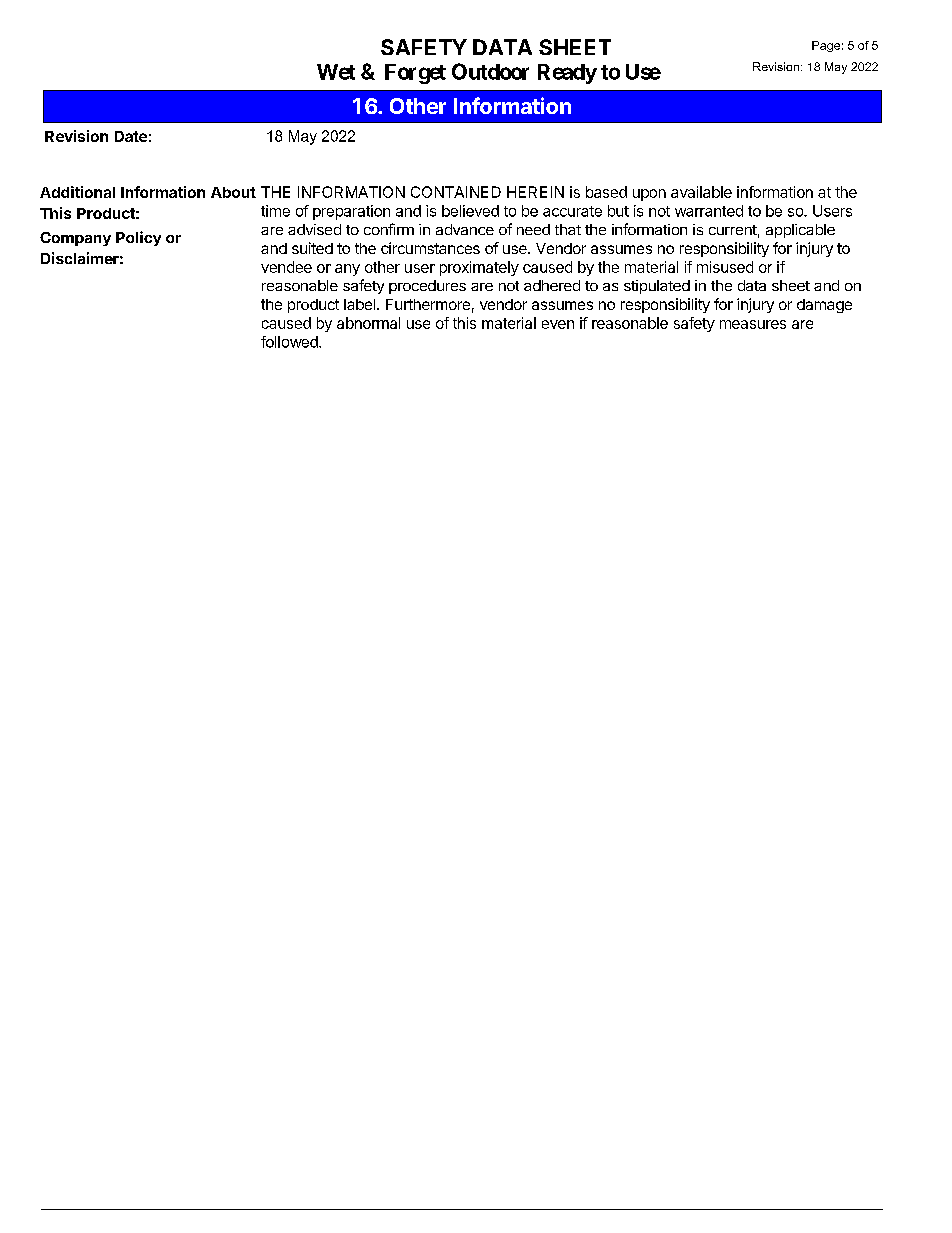 Image resolution: width=952 pixels, height=1233 pixels. I want to click on followed, so click(290, 342).
